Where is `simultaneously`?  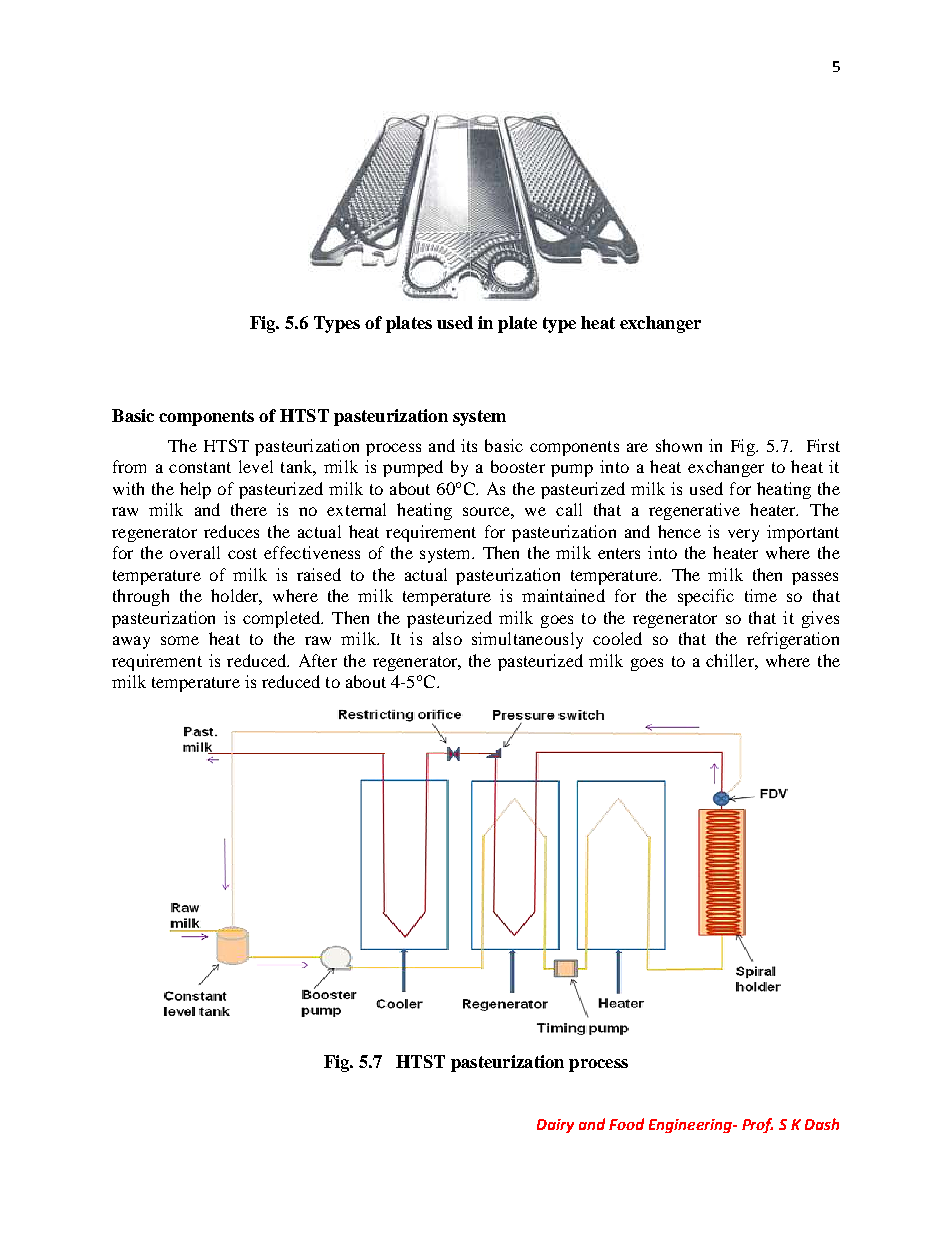 simultaneously is located at coordinates (527, 640).
